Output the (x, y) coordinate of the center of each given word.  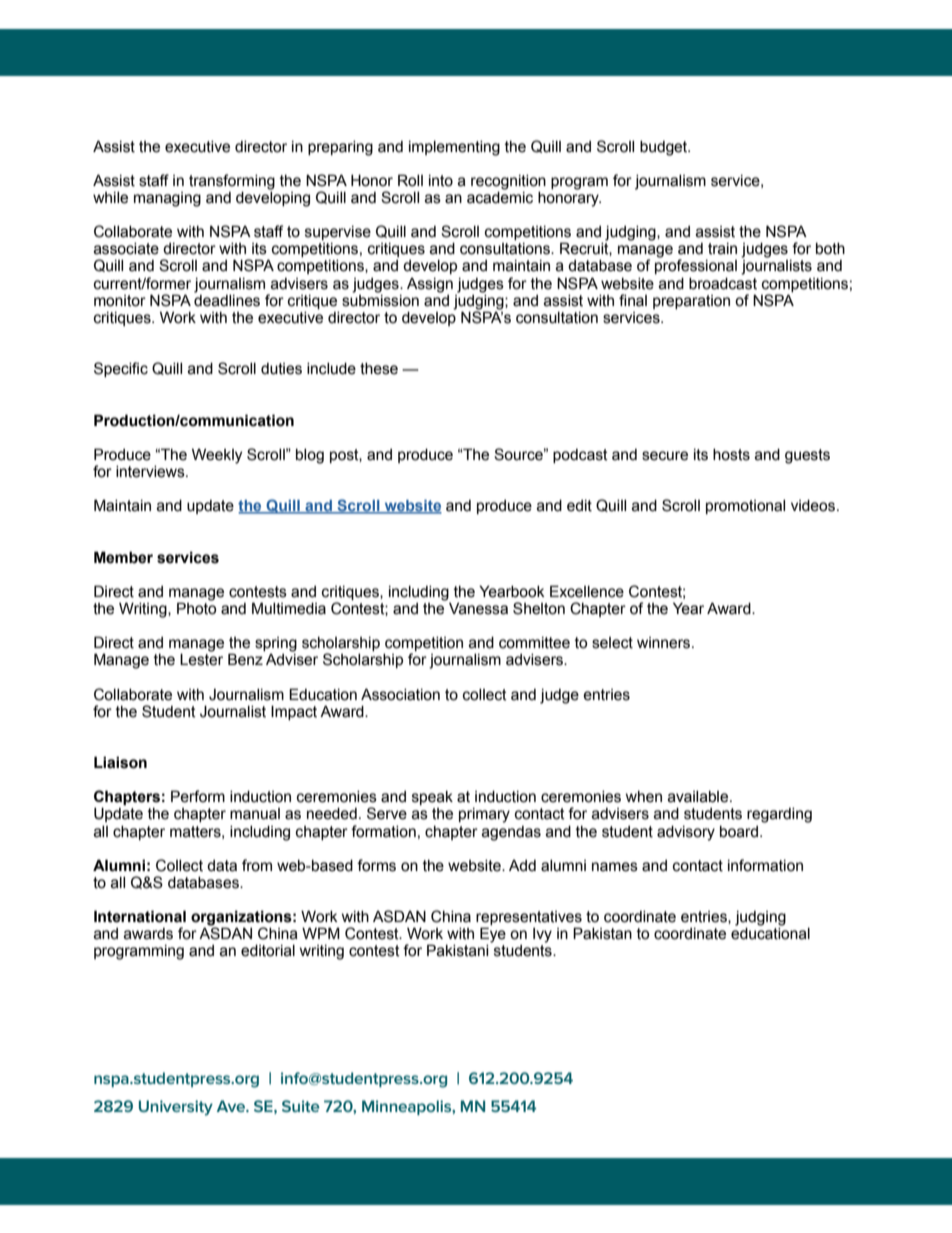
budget (665, 148)
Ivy (542, 935)
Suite (301, 1106)
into (441, 181)
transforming (232, 182)
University (176, 1108)
